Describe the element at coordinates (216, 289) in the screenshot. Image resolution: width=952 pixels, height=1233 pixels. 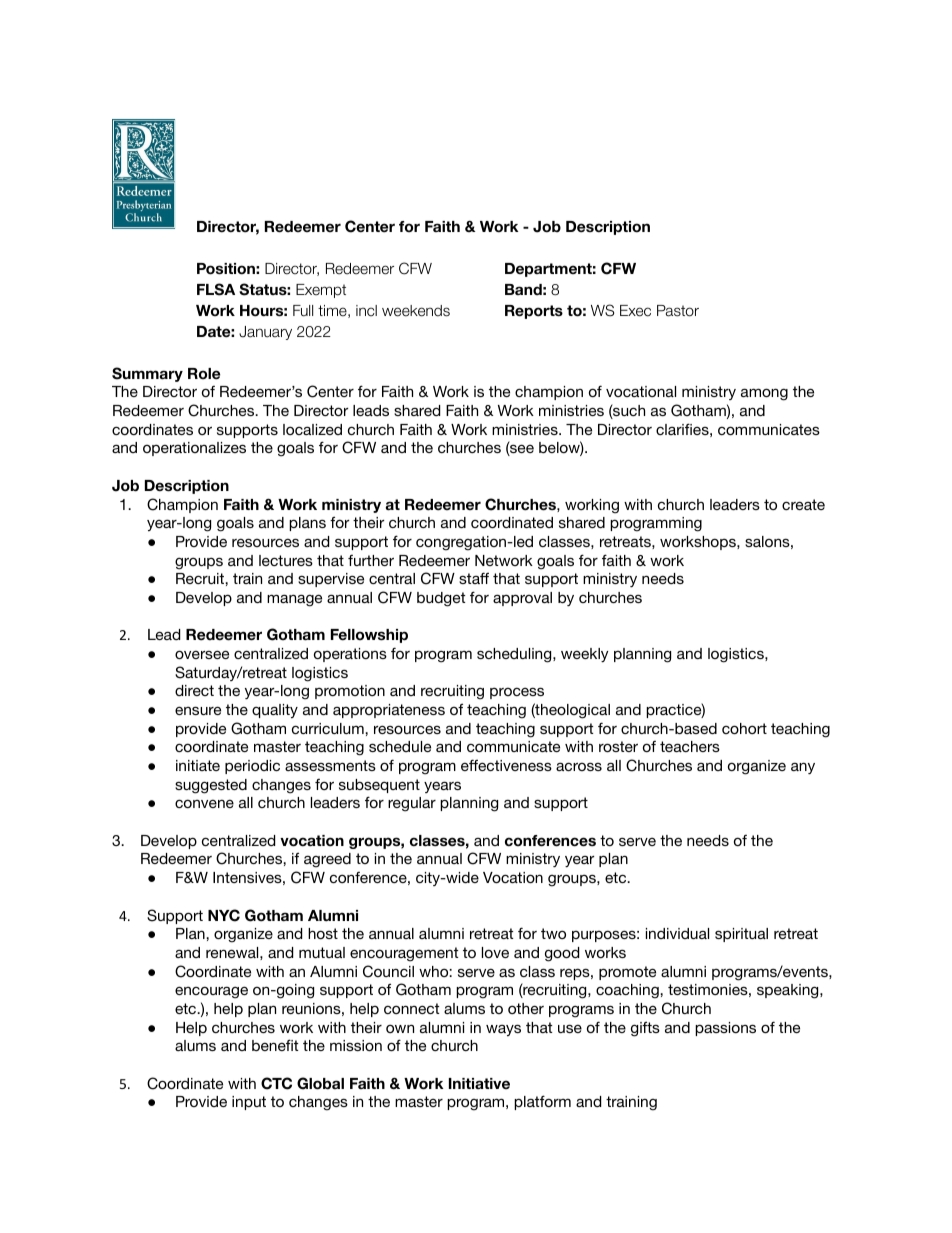
I see `FLSA` at that location.
